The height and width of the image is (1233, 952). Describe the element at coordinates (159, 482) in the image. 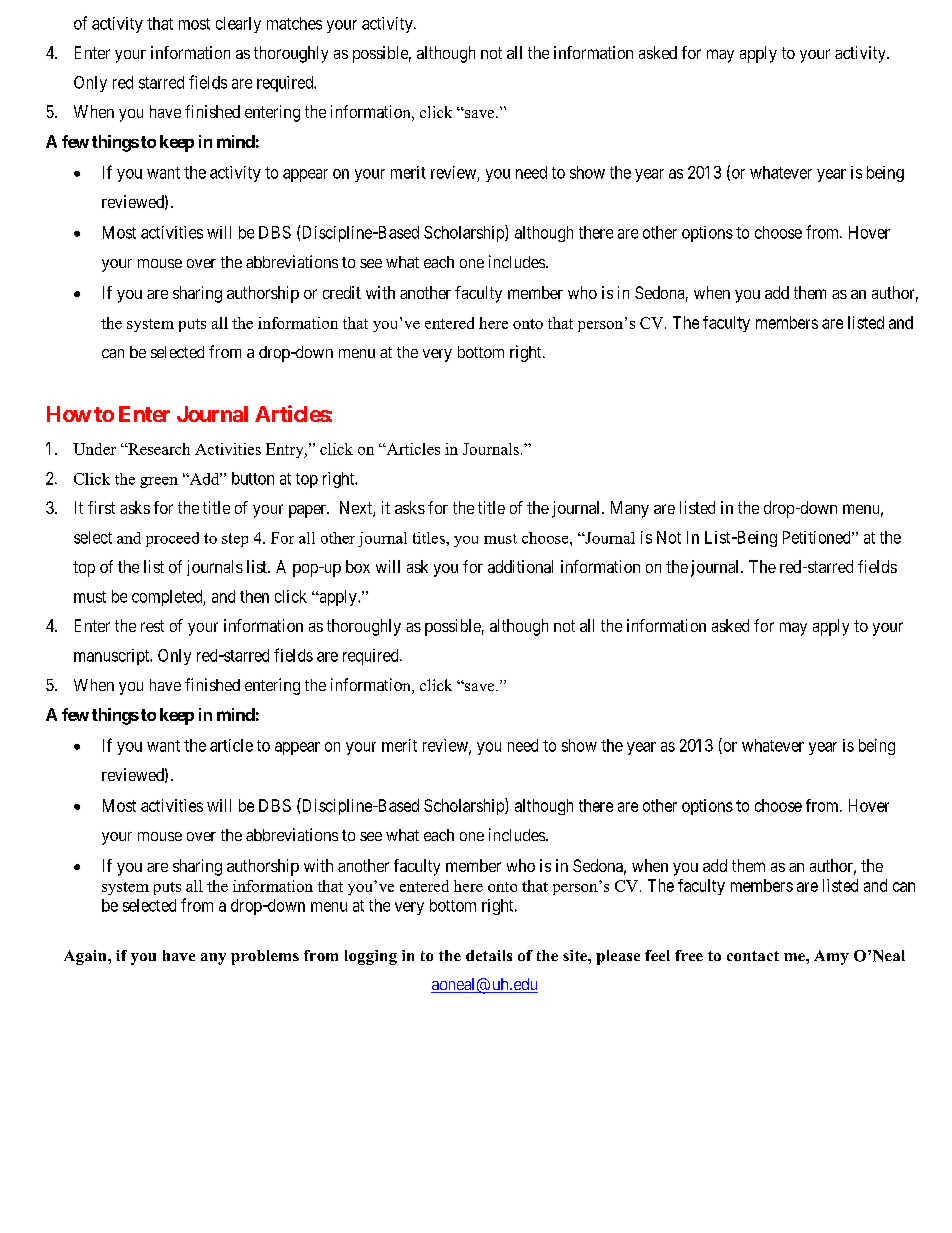

I see `green` at that location.
